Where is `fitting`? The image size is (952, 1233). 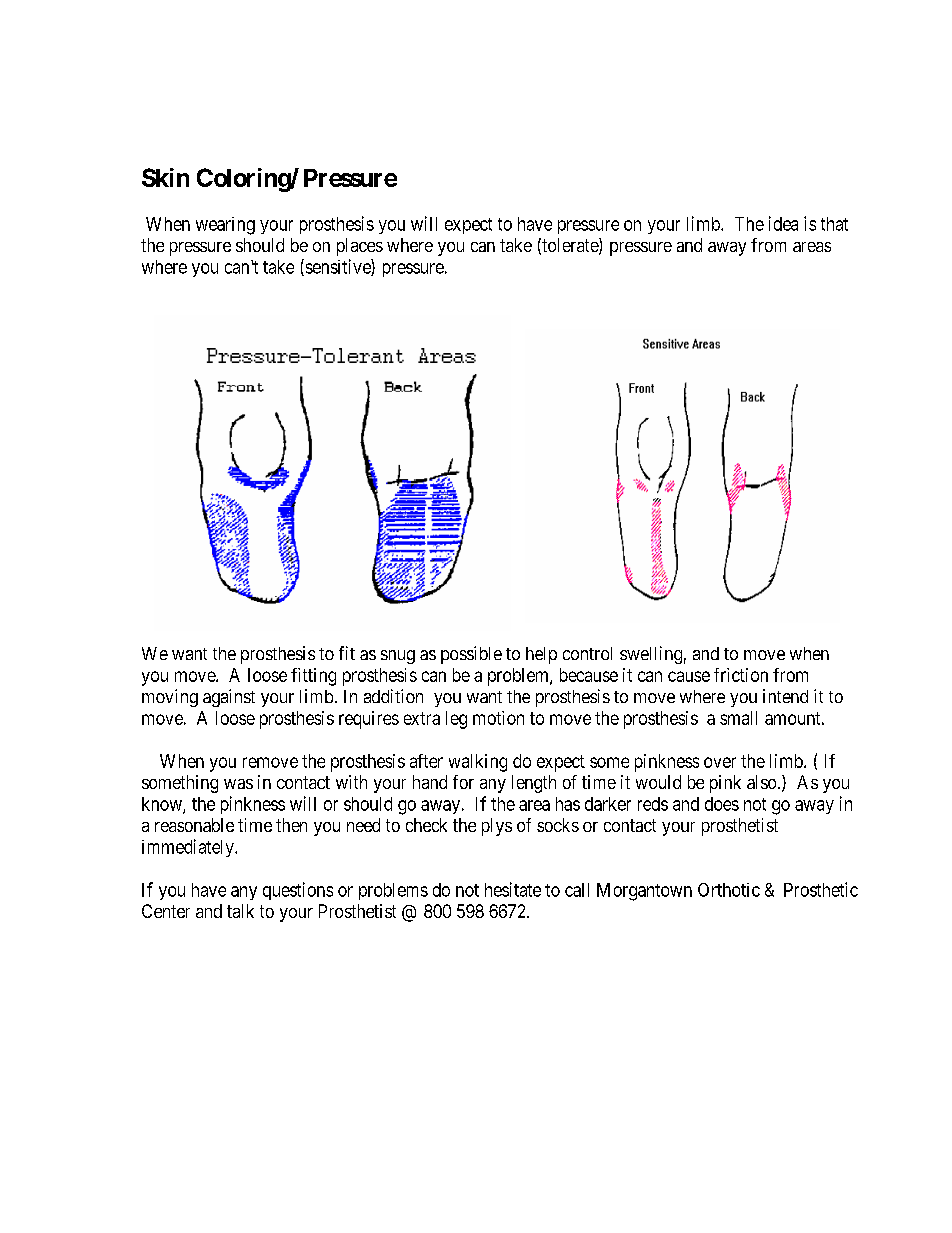 fitting is located at coordinates (313, 677).
